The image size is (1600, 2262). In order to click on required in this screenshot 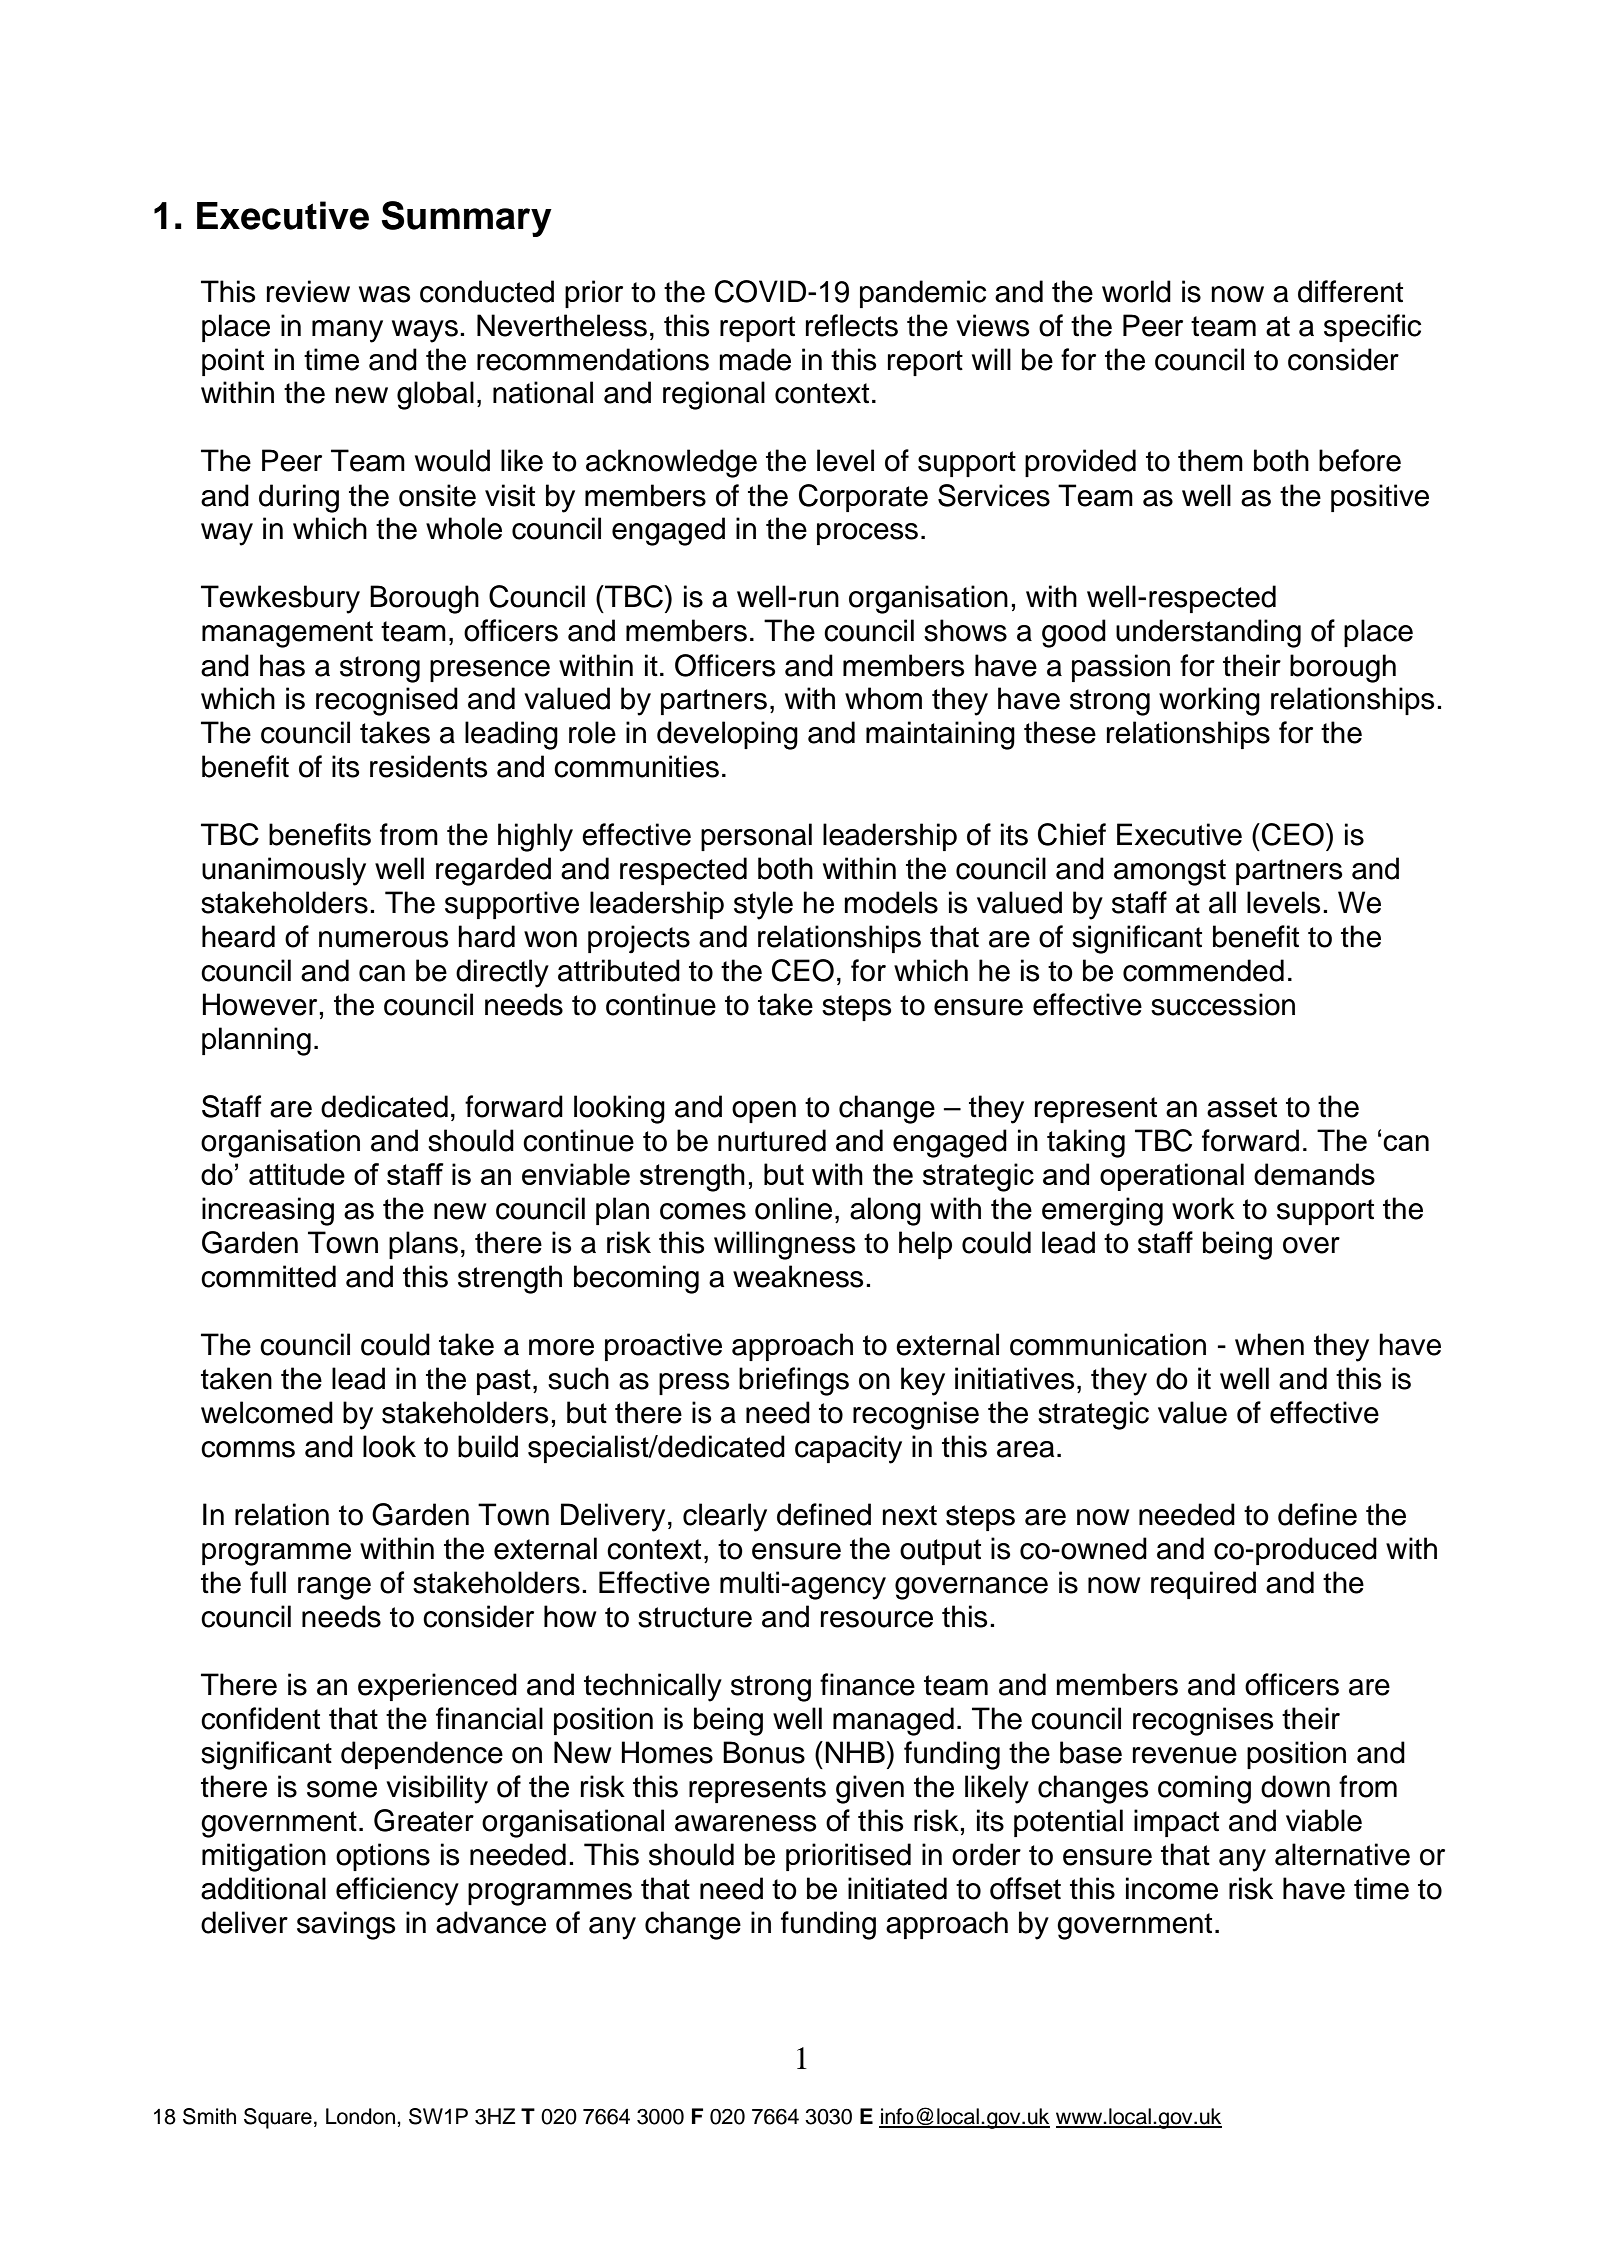, I will do `click(1203, 1585)`.
